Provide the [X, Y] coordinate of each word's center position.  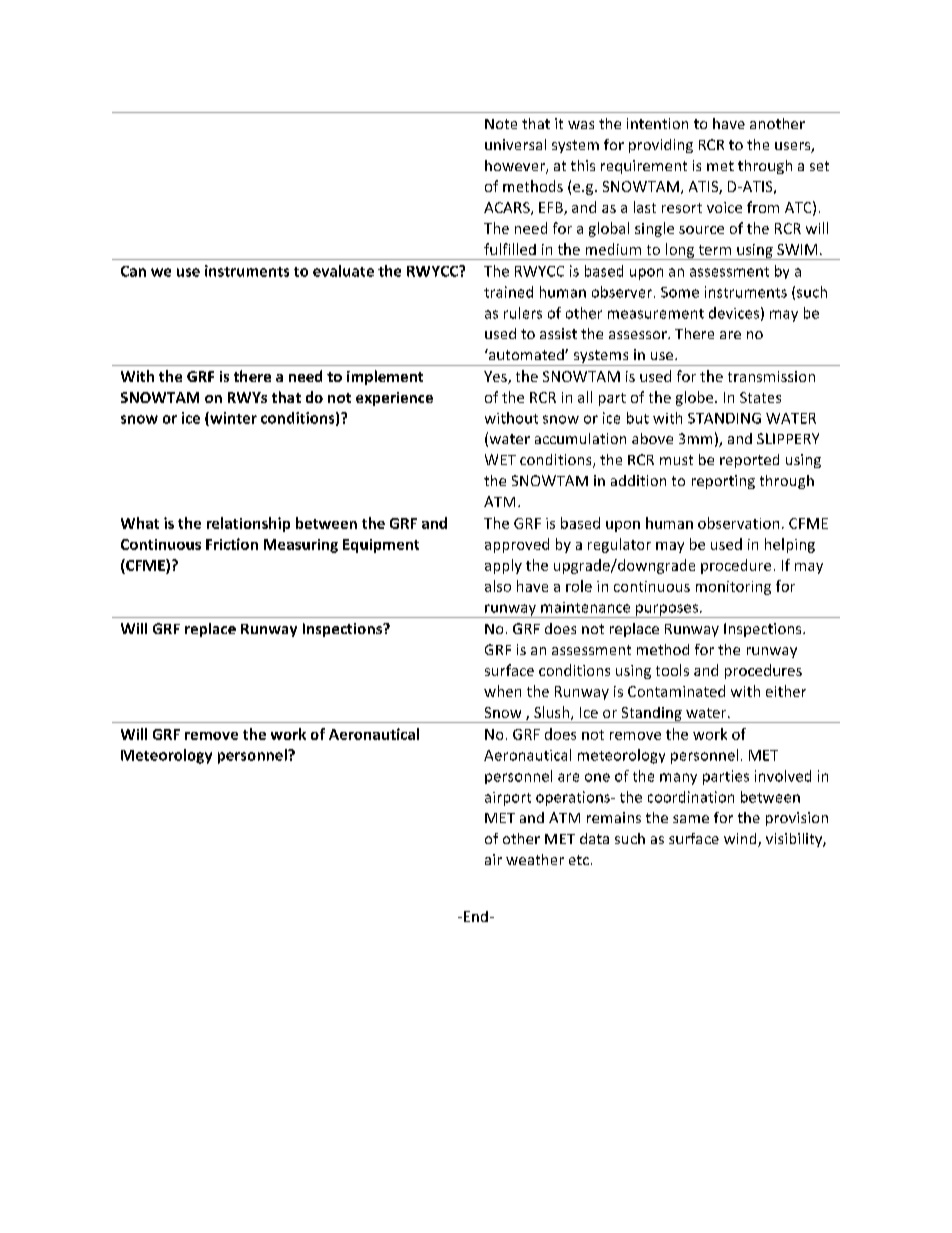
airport [508, 799]
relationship [248, 524]
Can [133, 271]
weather [535, 859]
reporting [723, 482]
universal [515, 144]
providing [661, 146]
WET [500, 459]
